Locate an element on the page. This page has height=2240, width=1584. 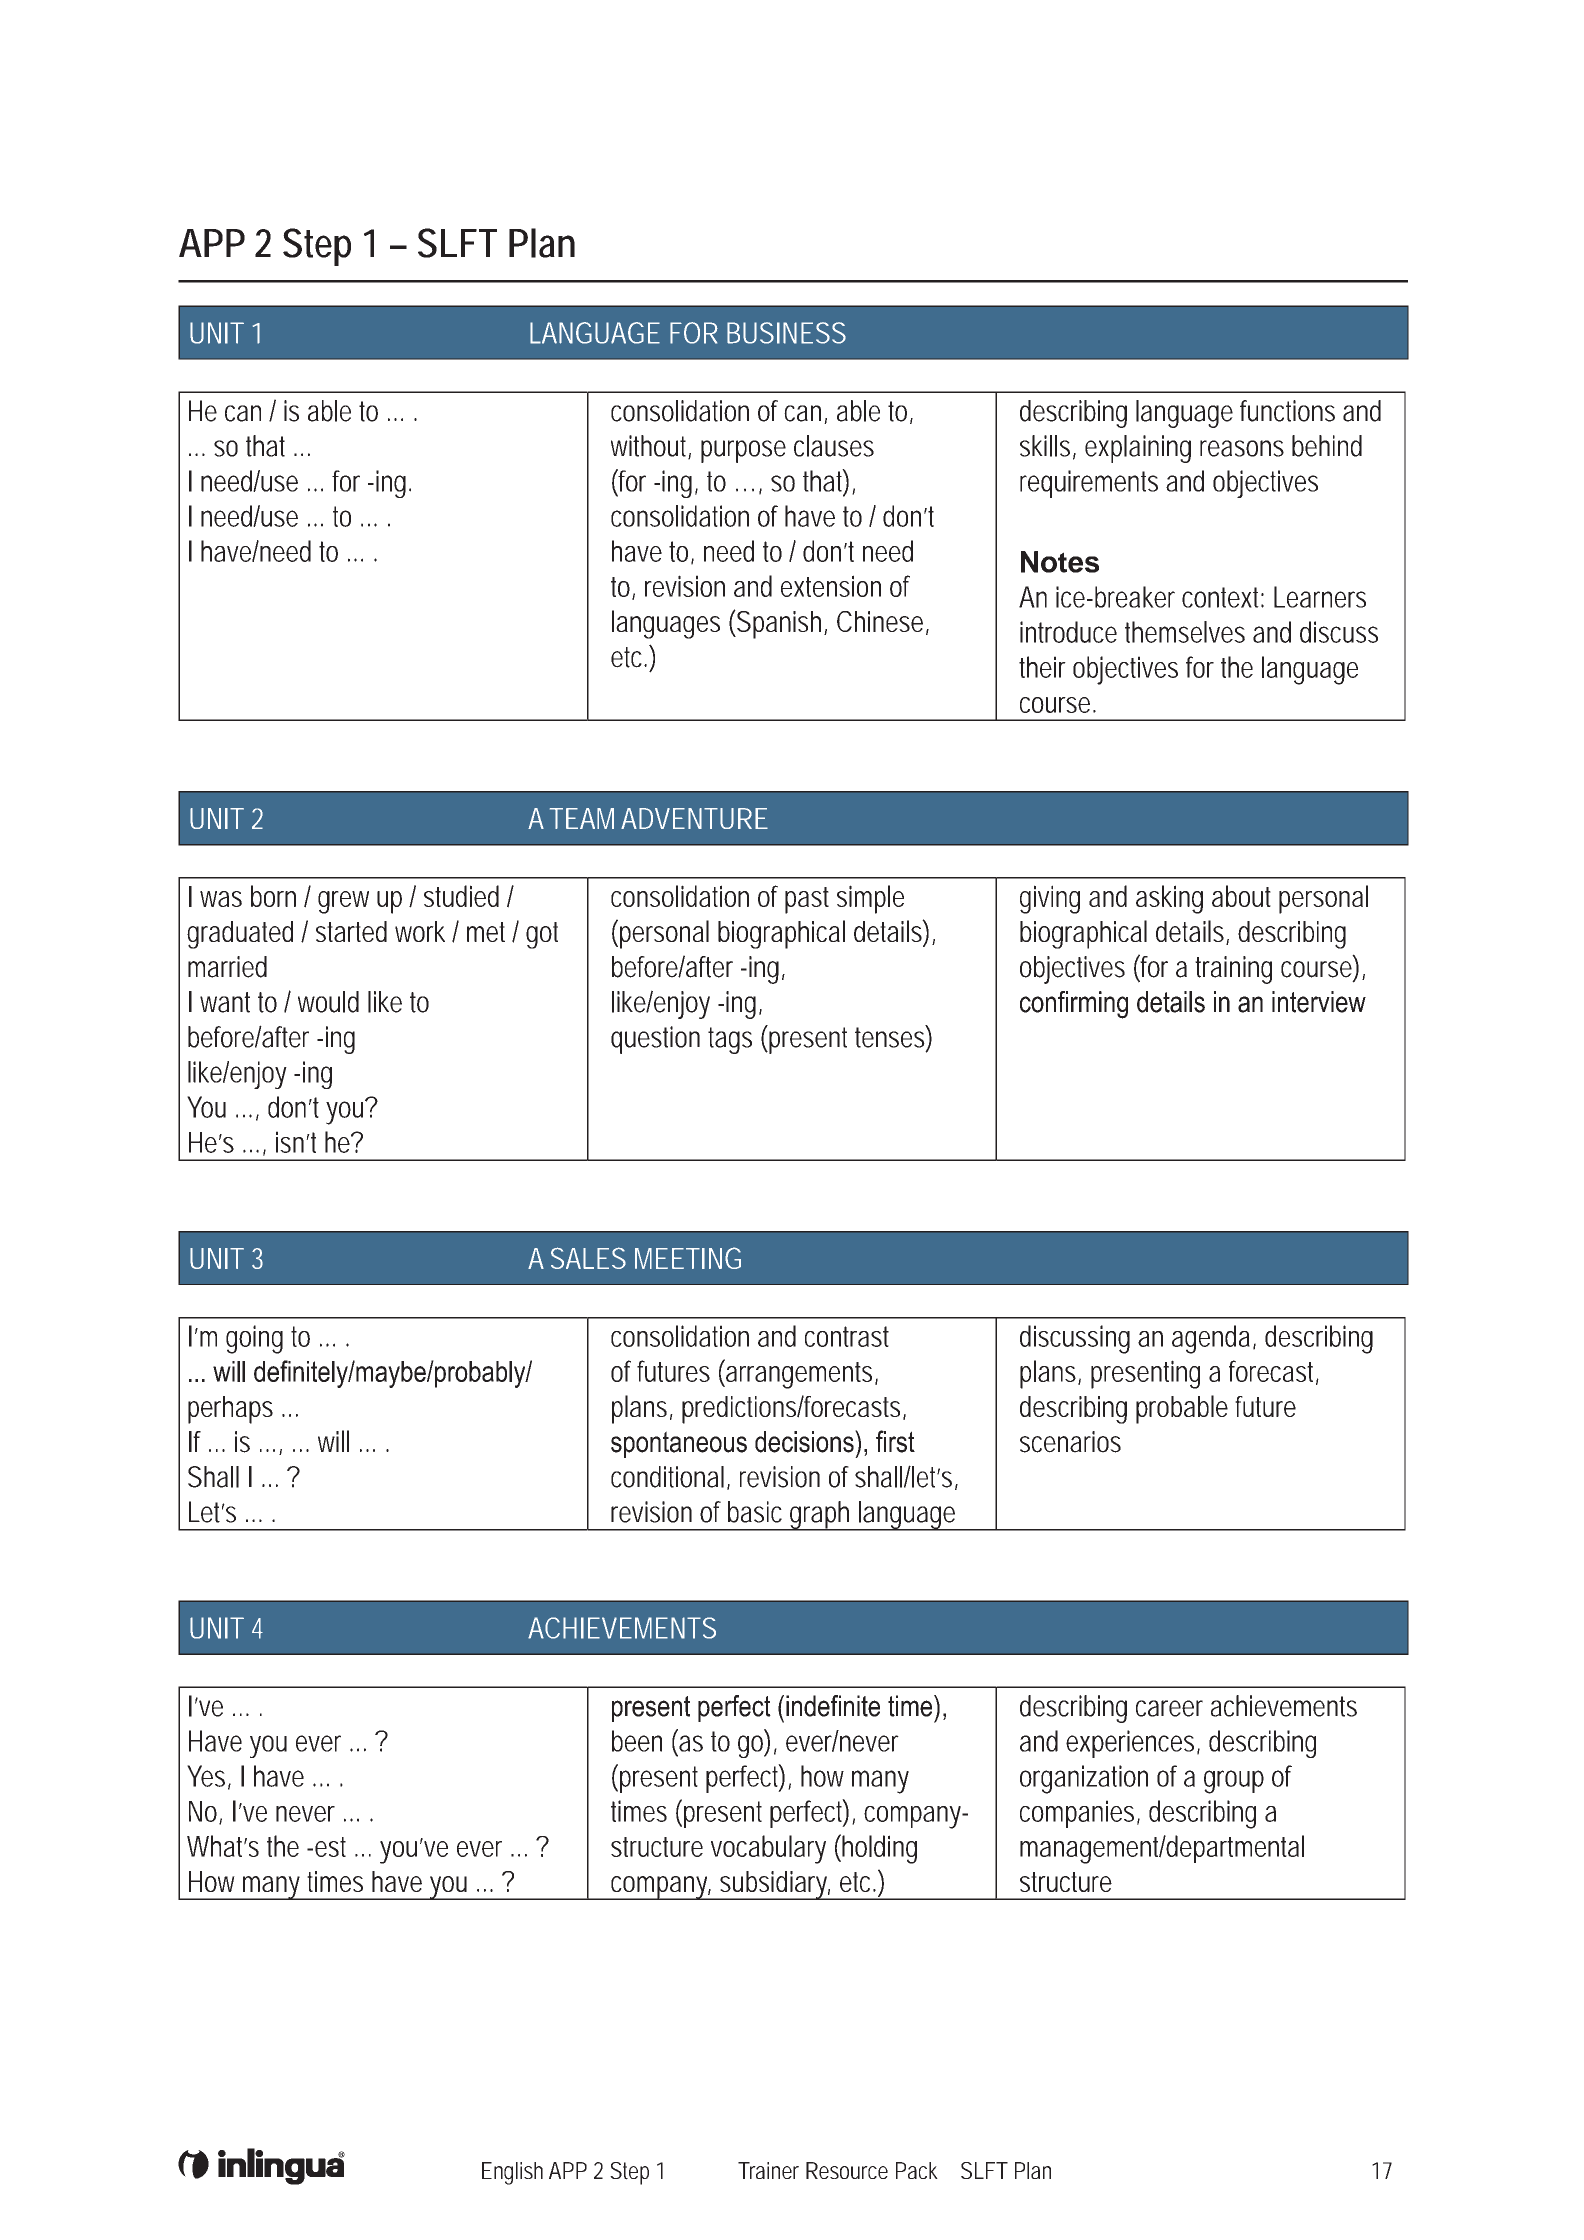
clauses is located at coordinates (834, 446).
